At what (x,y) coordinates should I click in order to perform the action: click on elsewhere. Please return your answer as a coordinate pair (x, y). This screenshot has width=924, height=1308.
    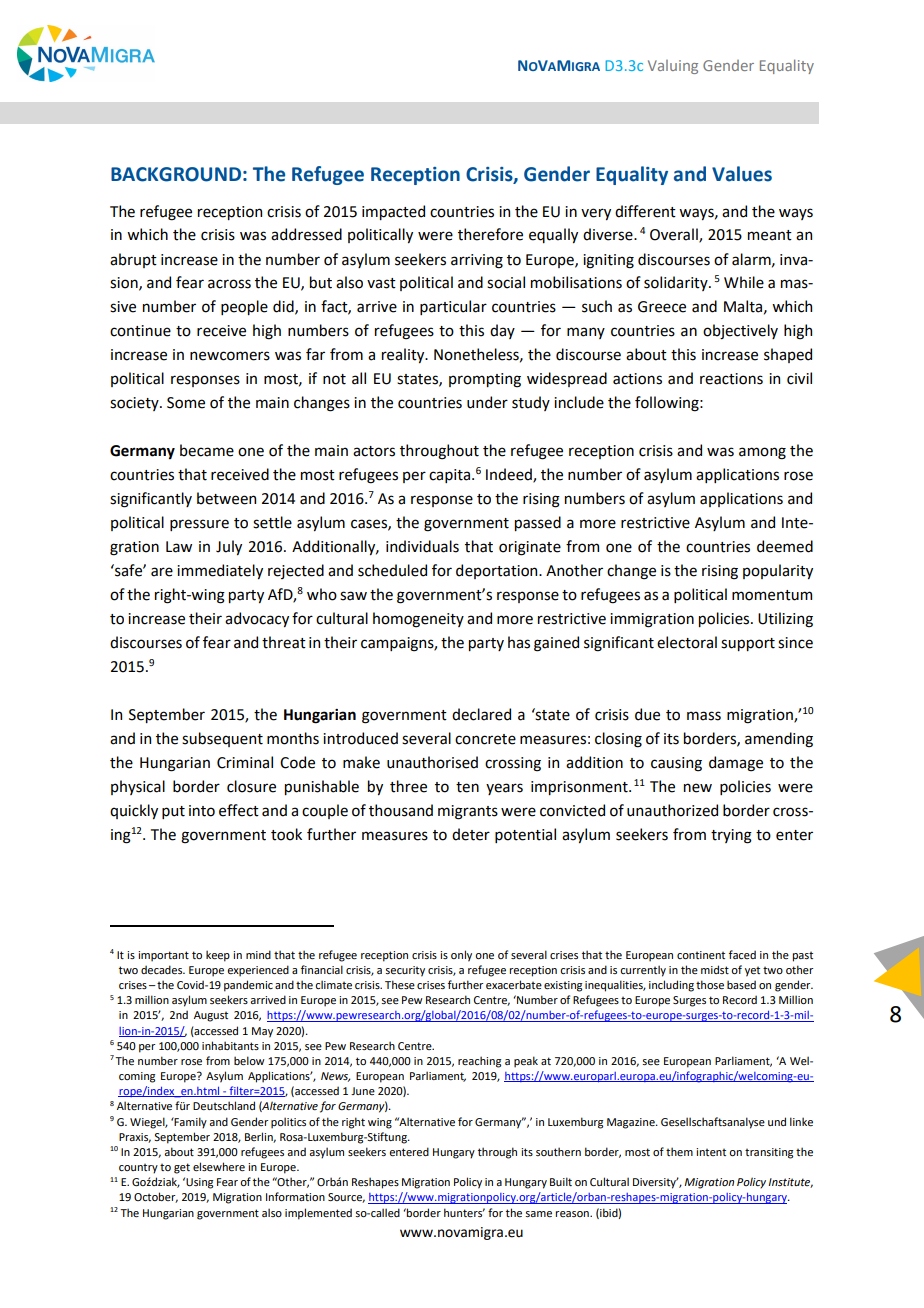
    Looking at the image, I should click on (219, 1166).
